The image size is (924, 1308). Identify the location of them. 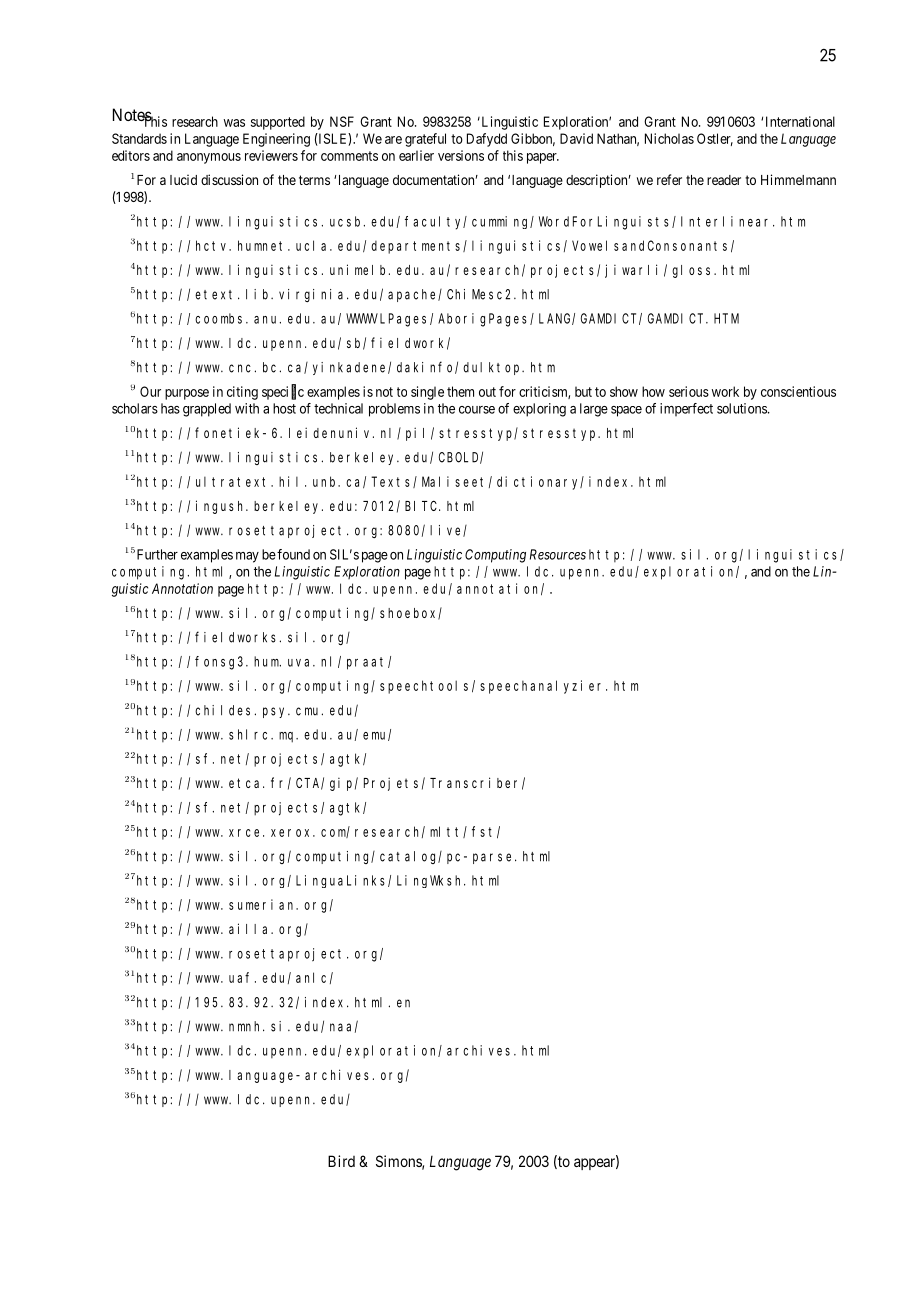
(460, 391).
